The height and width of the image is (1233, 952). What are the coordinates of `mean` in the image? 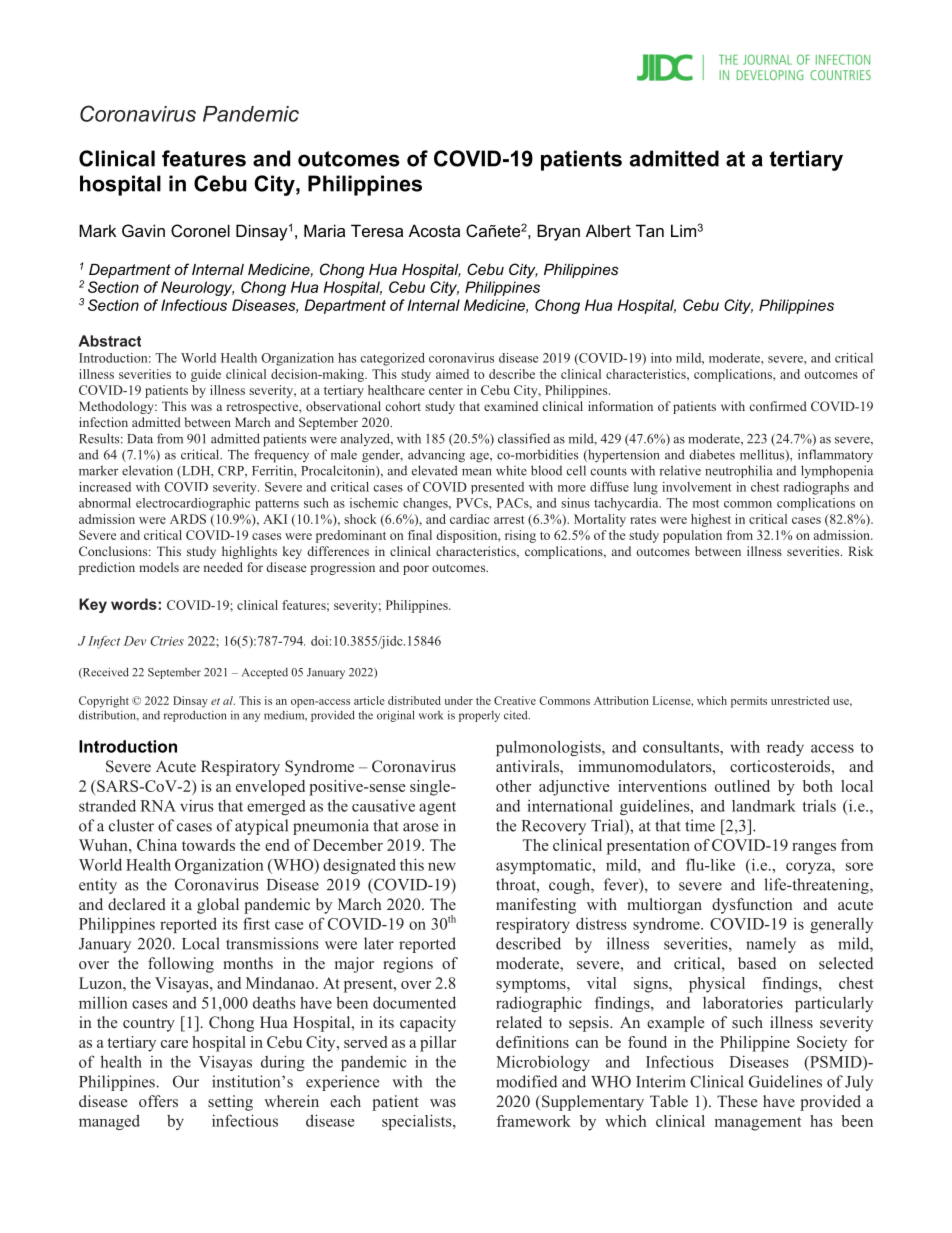 It's located at (477, 472).
